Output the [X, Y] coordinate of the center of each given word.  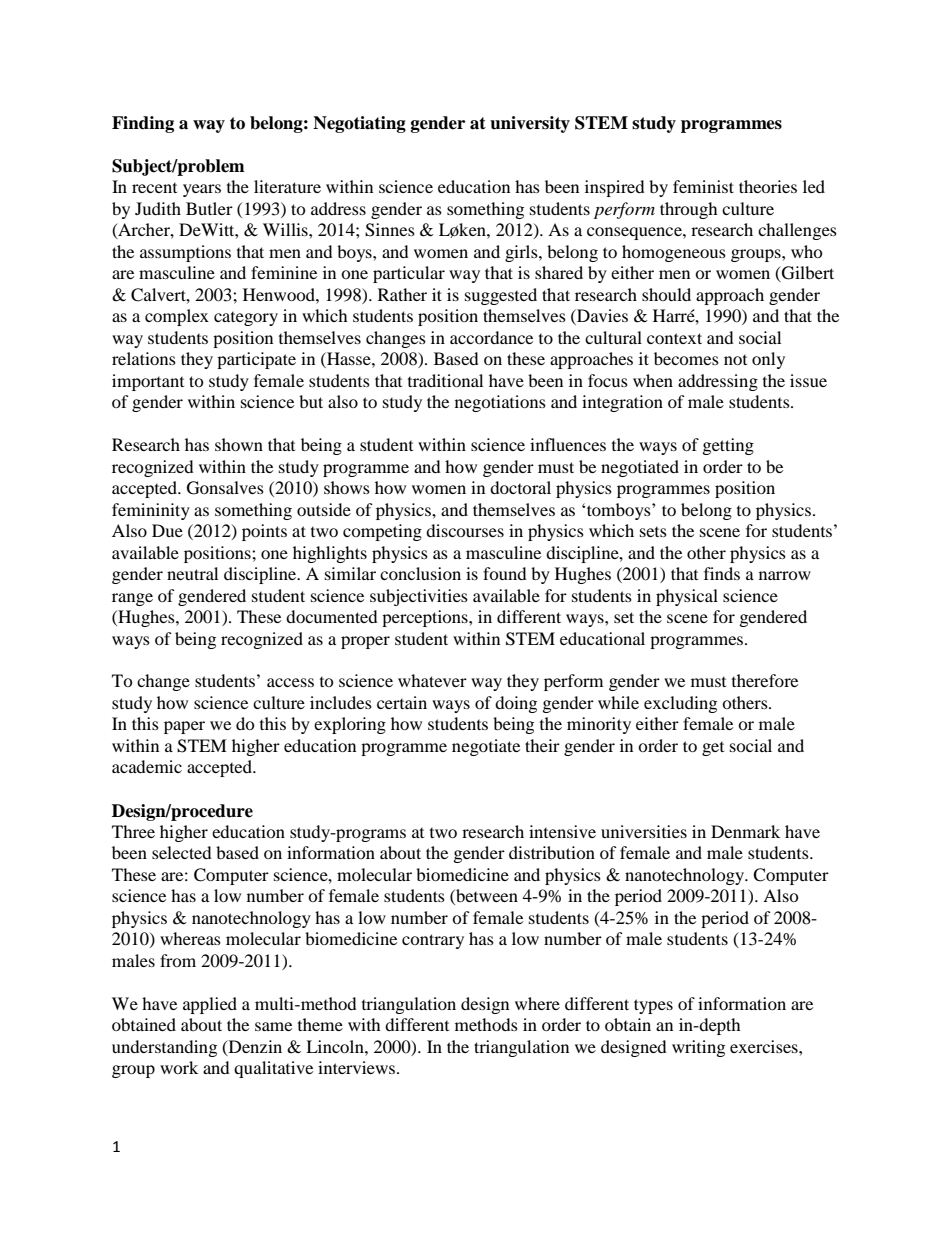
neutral [192, 573]
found [505, 573]
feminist [703, 186]
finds [722, 573]
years [202, 190]
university [530, 124]
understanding [164, 1048]
